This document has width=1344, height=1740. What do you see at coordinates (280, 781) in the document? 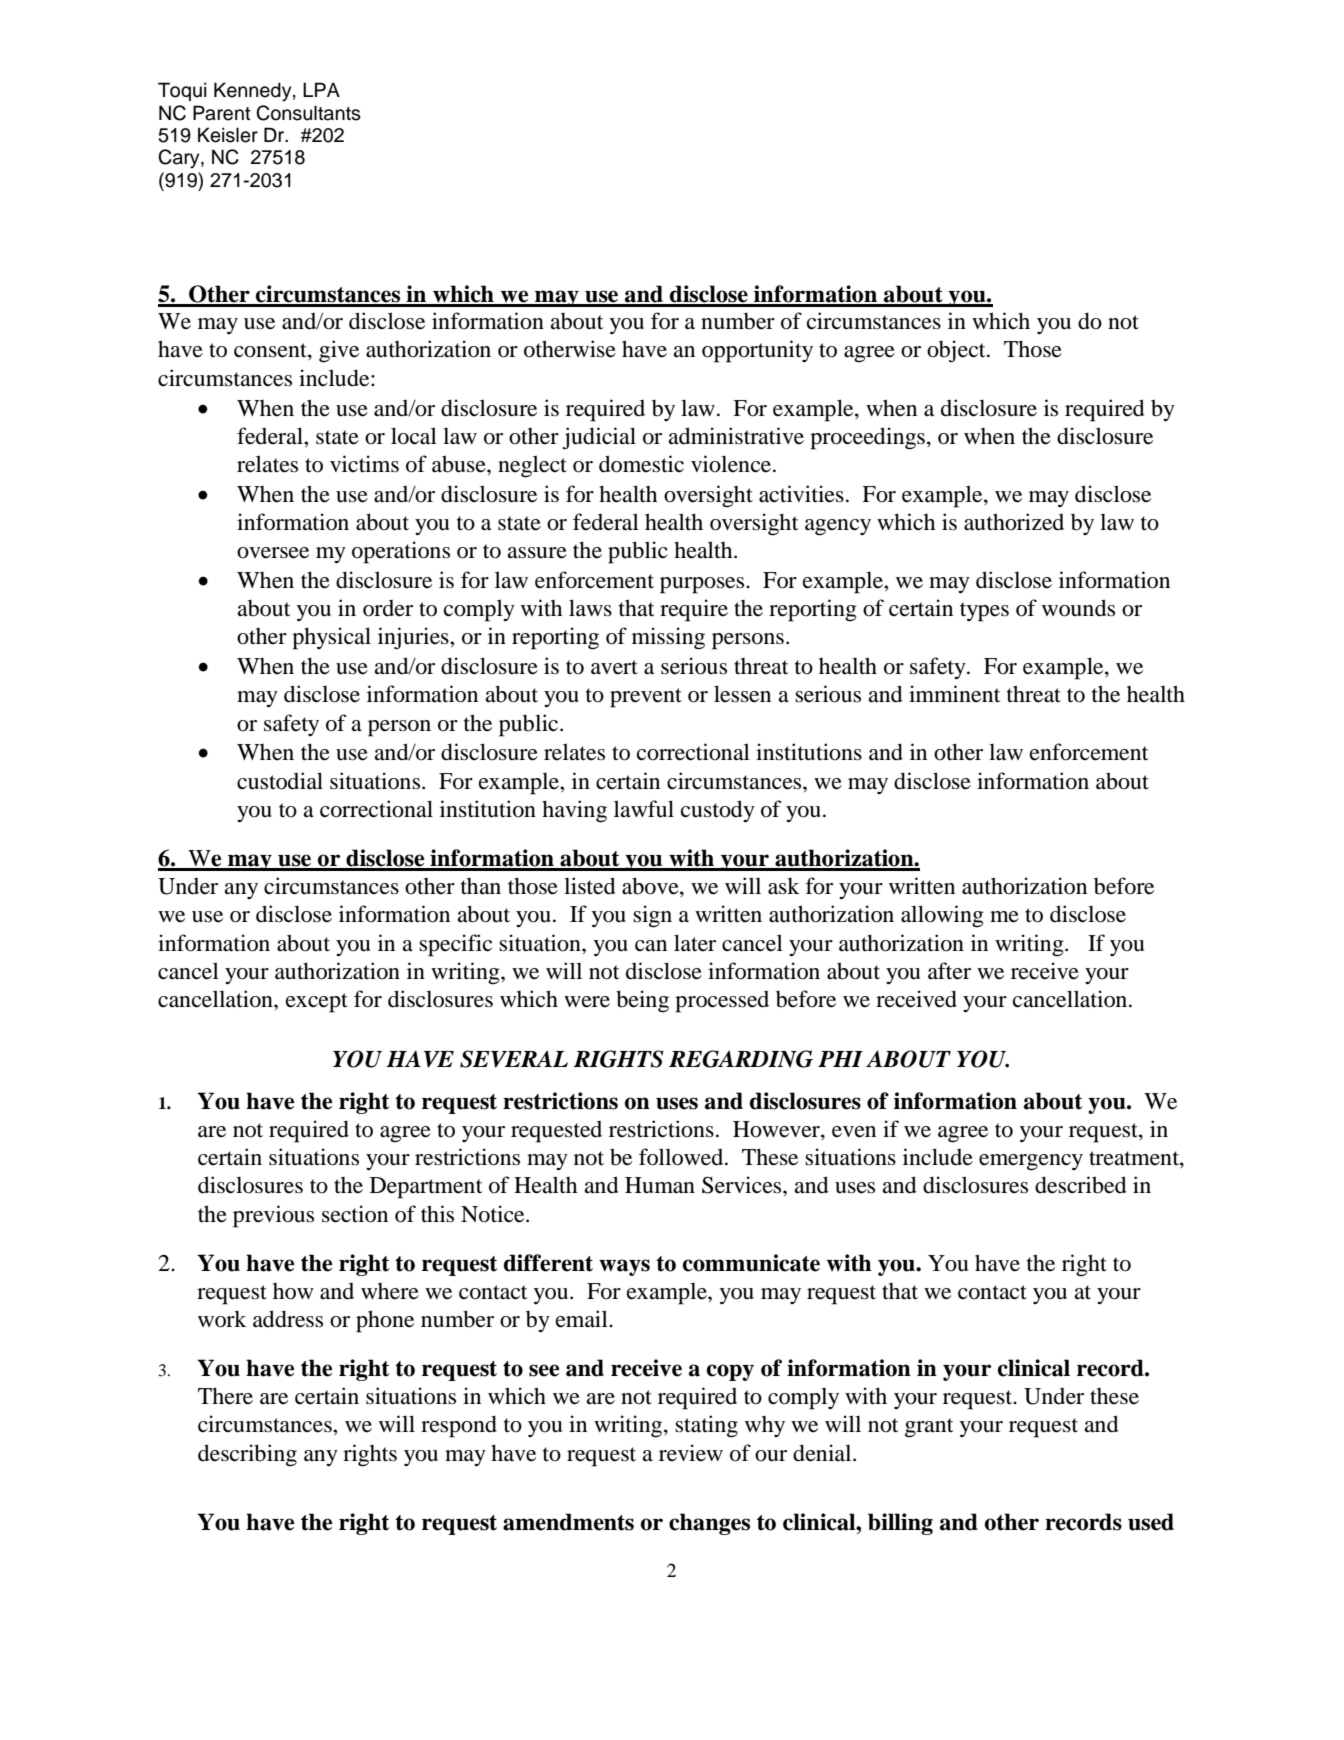
I see `custodial` at bounding box center [280, 781].
